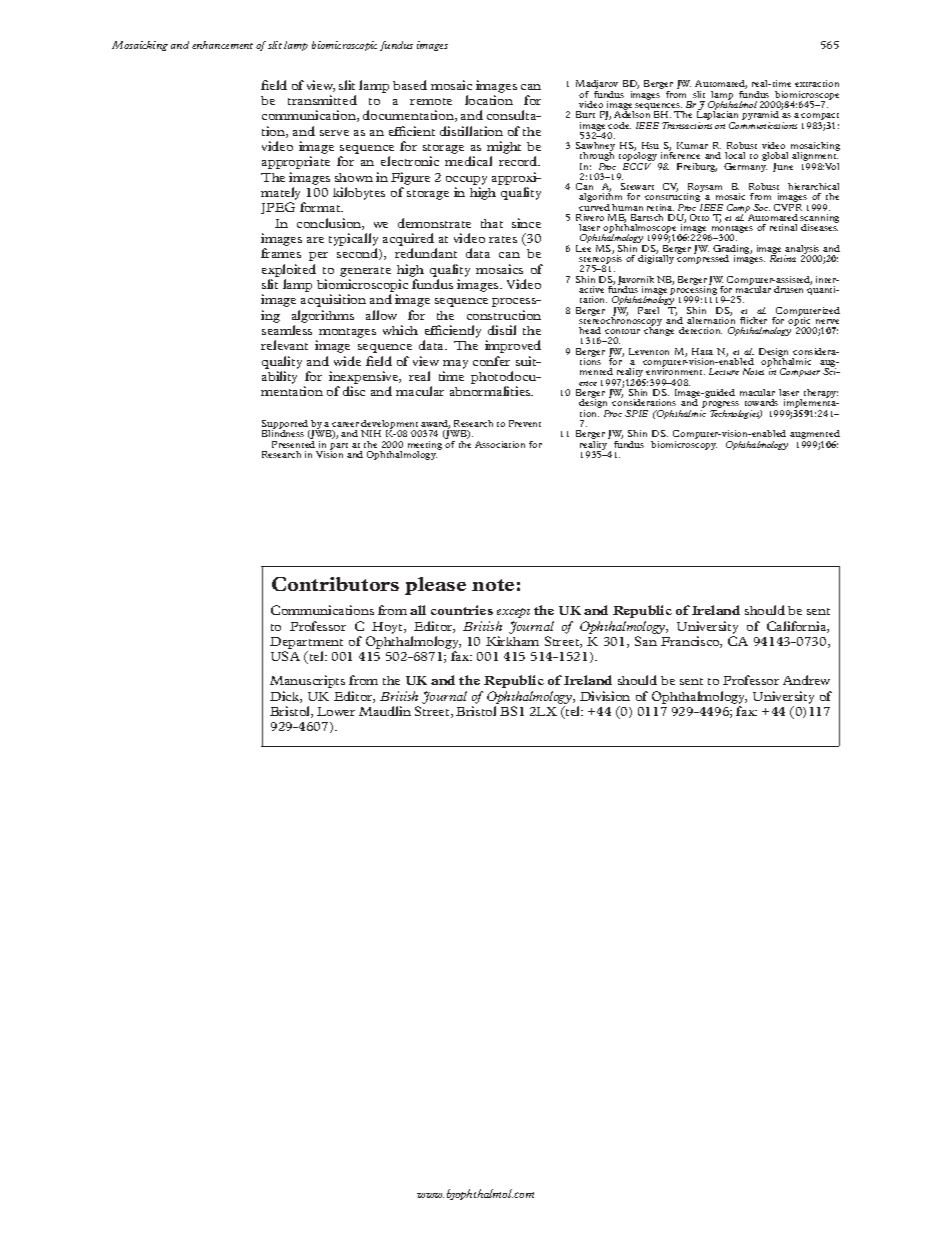 This page has width=952, height=1233. I want to click on abnormalities, so click(491, 391).
